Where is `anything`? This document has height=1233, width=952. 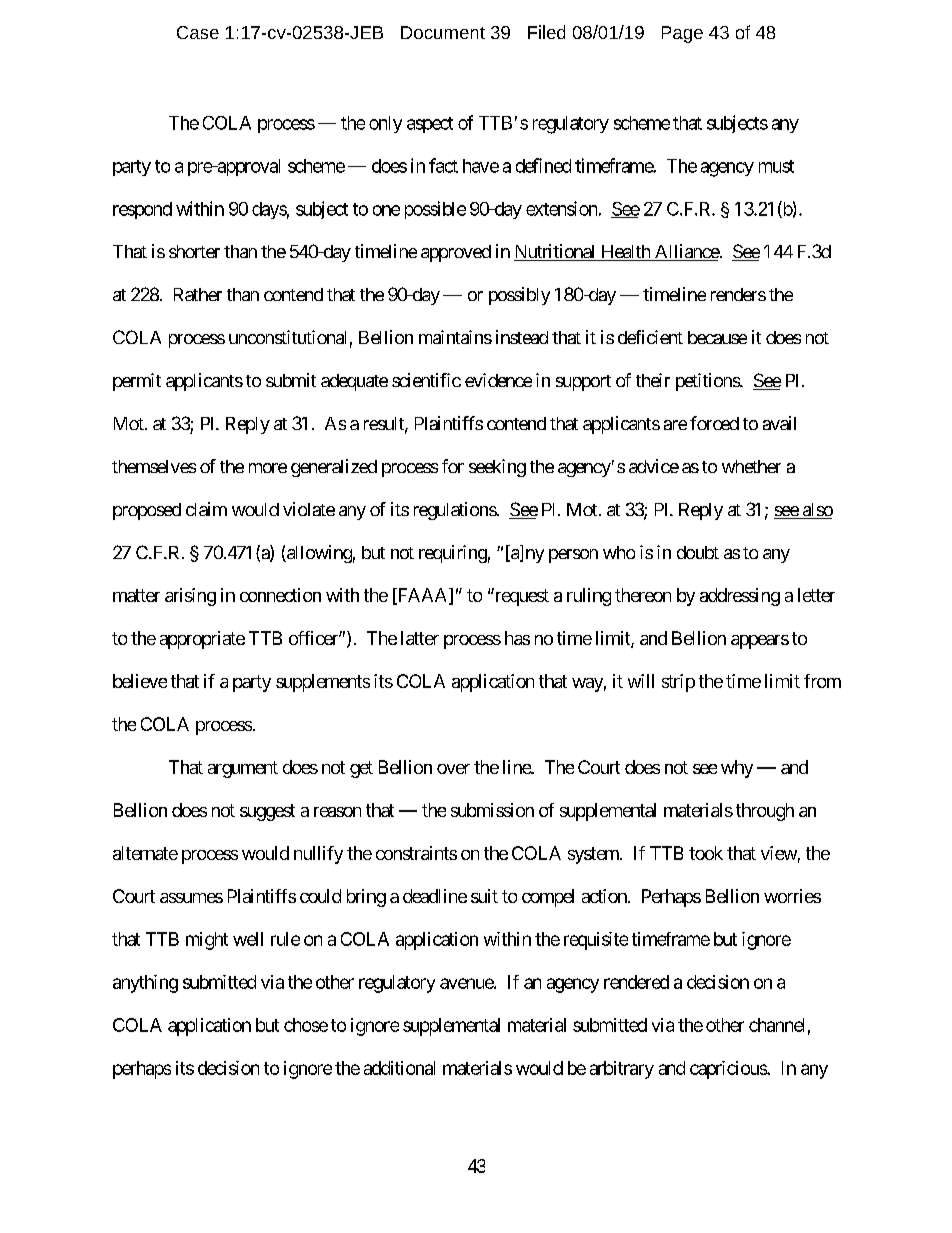
anything is located at coordinates (145, 984).
